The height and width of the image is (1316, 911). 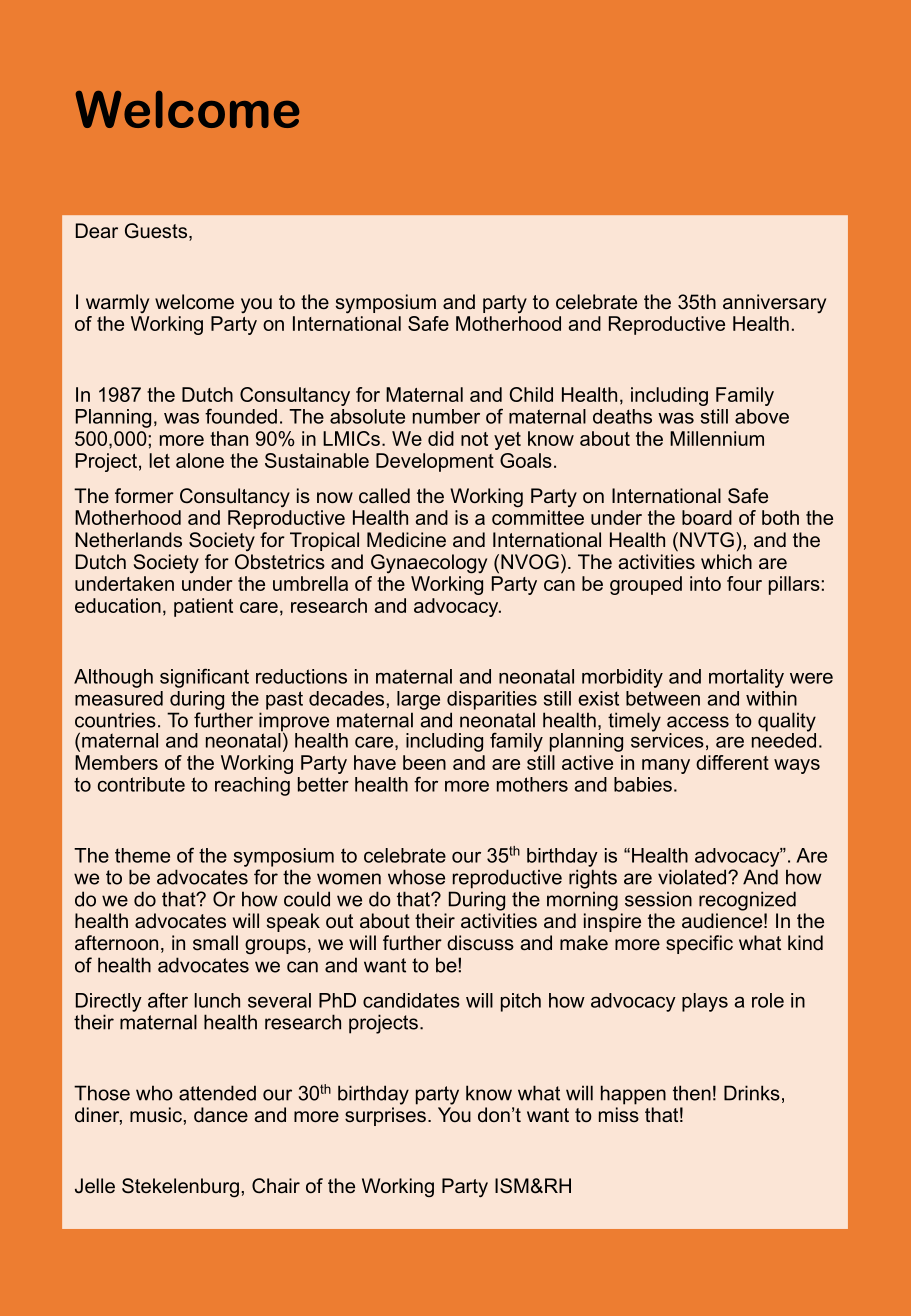 What do you see at coordinates (215, 942) in the image?
I see `small` at bounding box center [215, 942].
